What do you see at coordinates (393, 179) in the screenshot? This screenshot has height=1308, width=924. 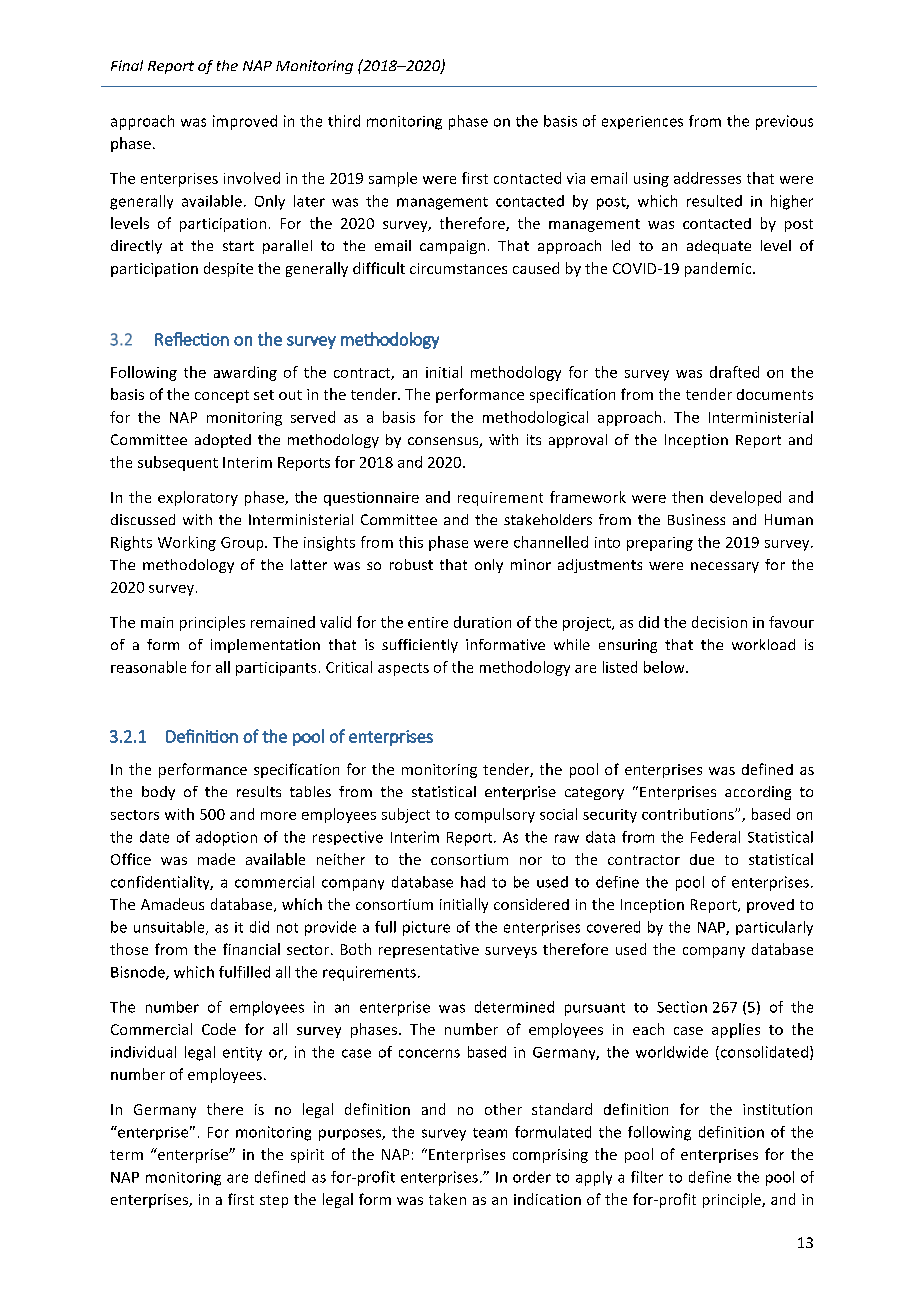 I see `sample` at bounding box center [393, 179].
